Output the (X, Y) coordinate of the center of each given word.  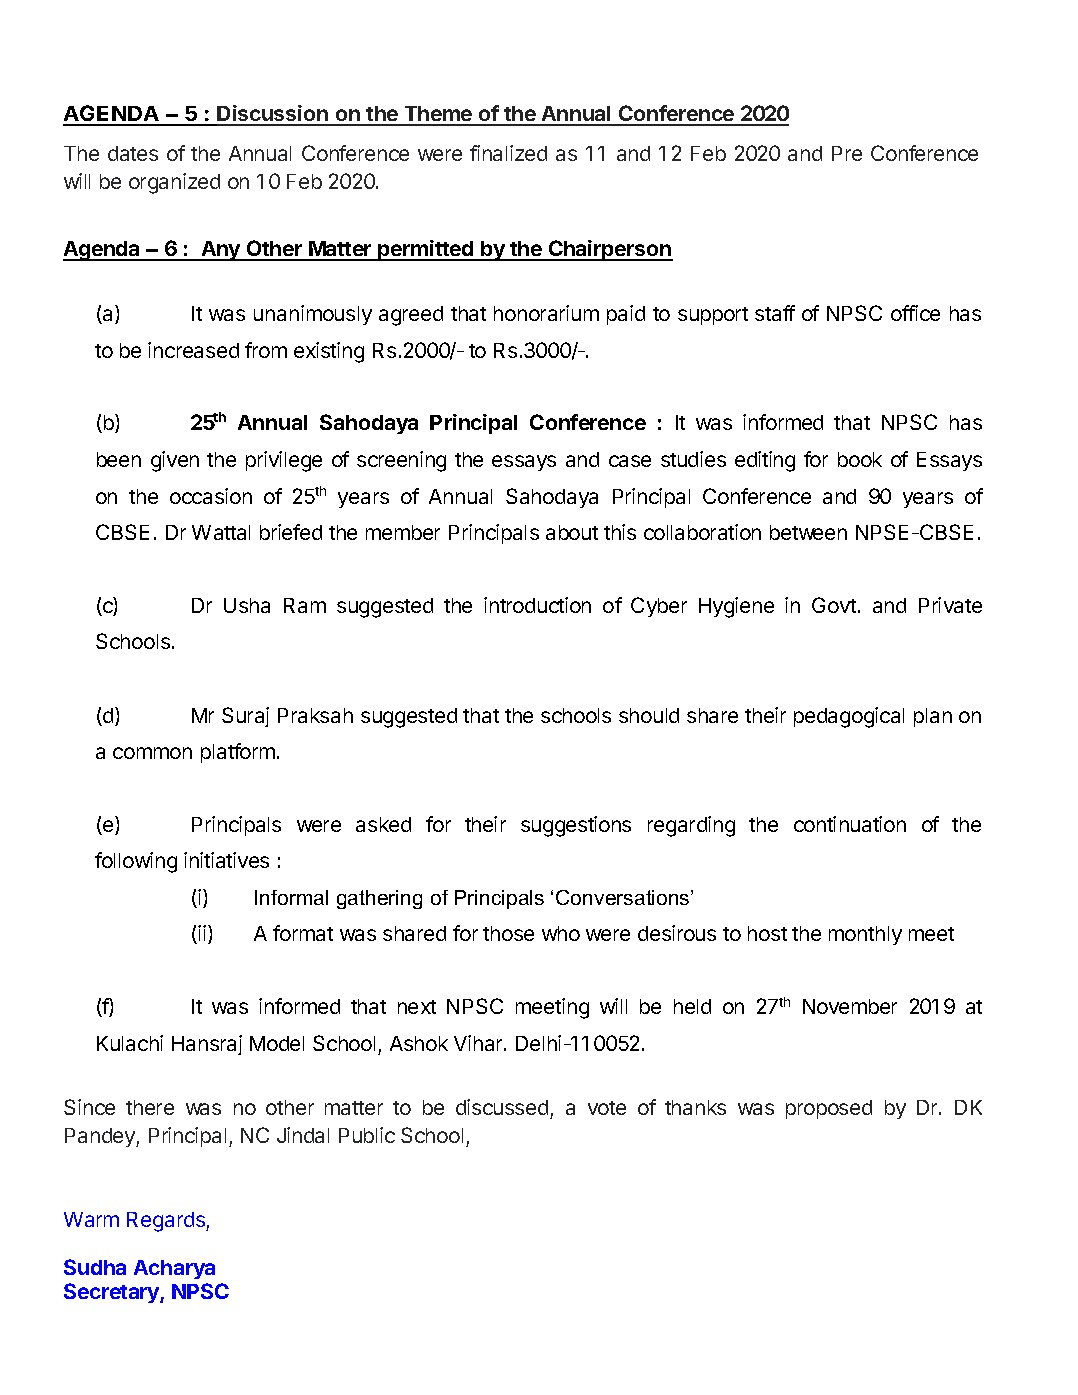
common (152, 753)
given (175, 461)
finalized (508, 153)
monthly (865, 935)
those (508, 933)
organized (174, 183)
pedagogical (849, 717)
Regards (167, 1222)
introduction (537, 605)
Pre (847, 153)
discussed (502, 1107)
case (630, 461)
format (303, 933)
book (860, 459)
